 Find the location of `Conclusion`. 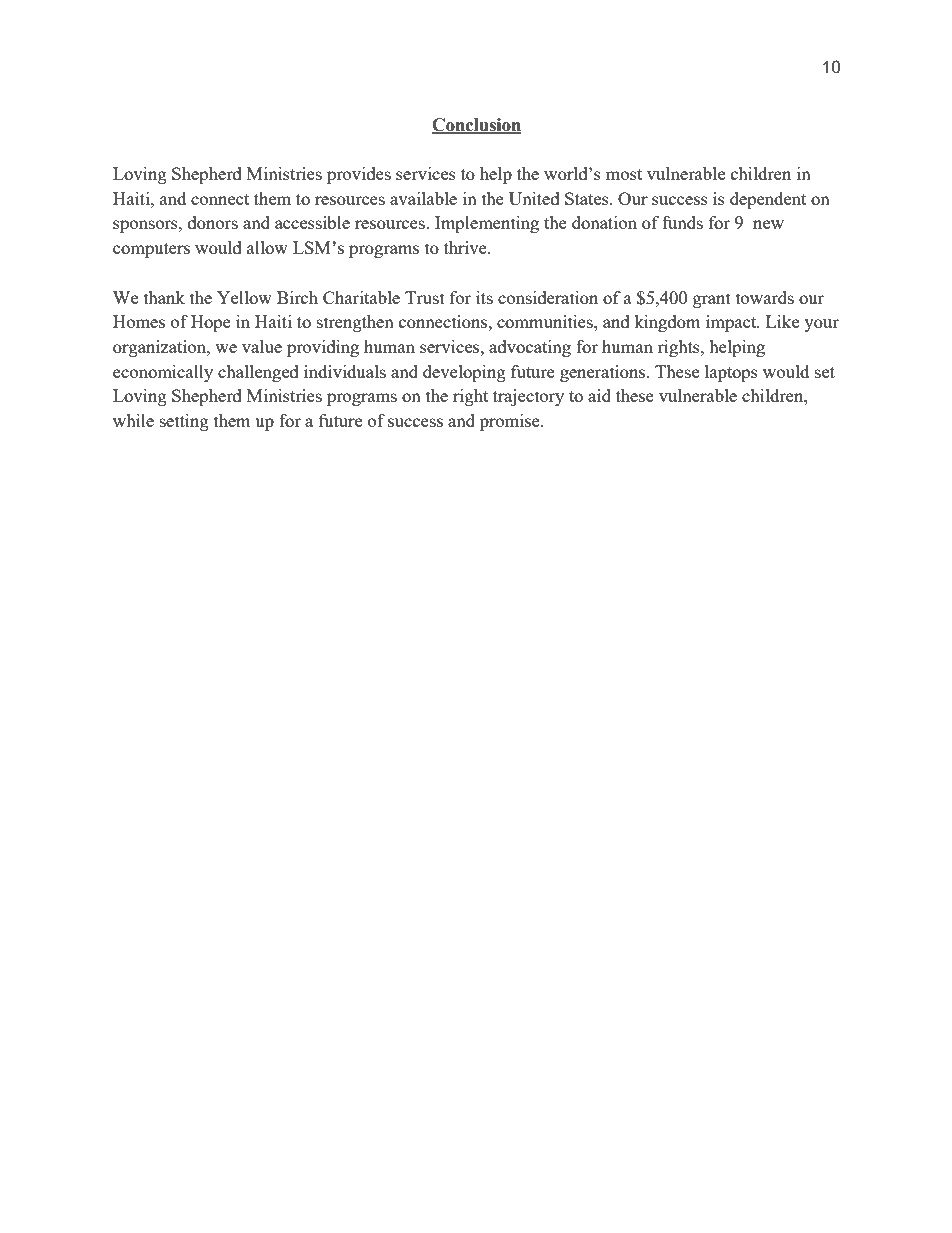

Conclusion is located at coordinates (476, 125).
